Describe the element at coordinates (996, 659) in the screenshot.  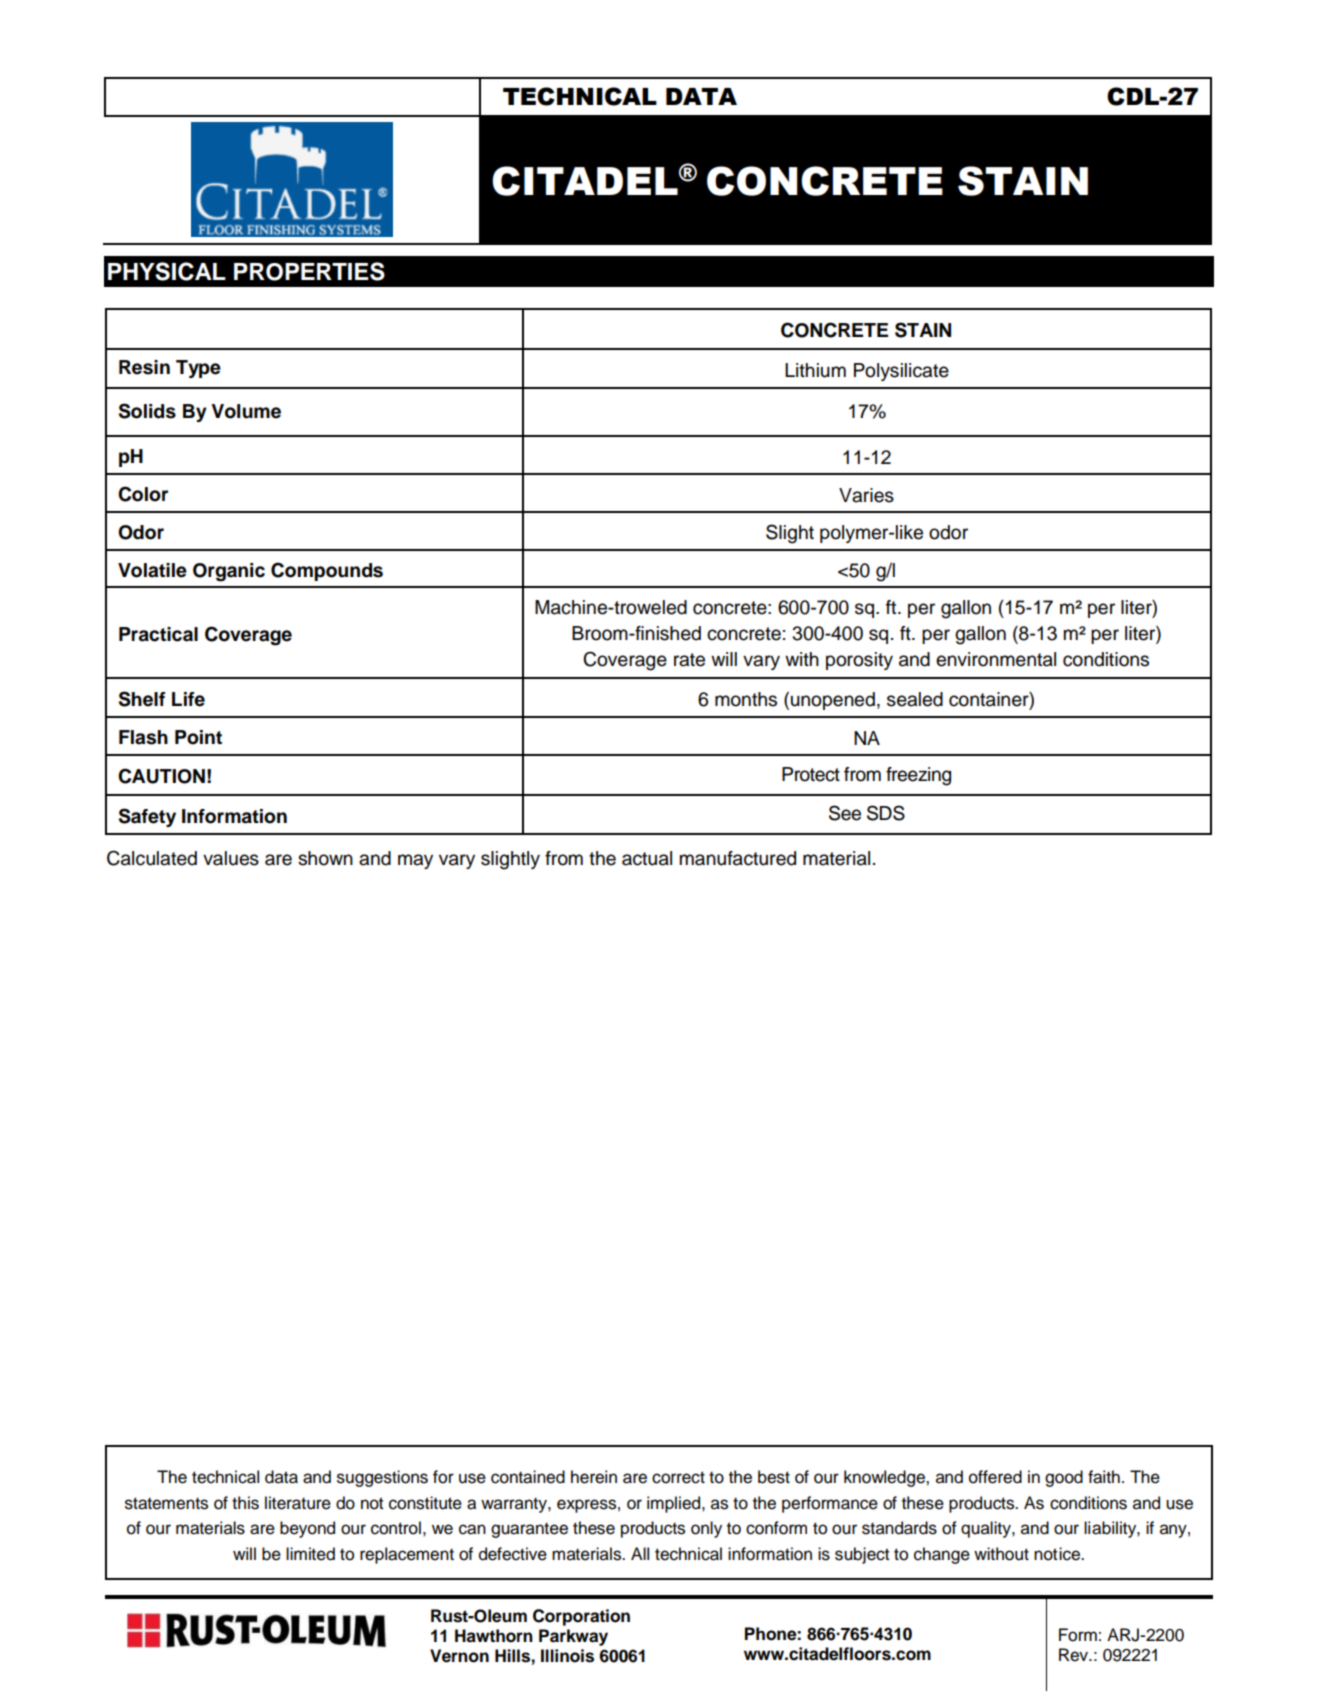
I see `environmental` at that location.
